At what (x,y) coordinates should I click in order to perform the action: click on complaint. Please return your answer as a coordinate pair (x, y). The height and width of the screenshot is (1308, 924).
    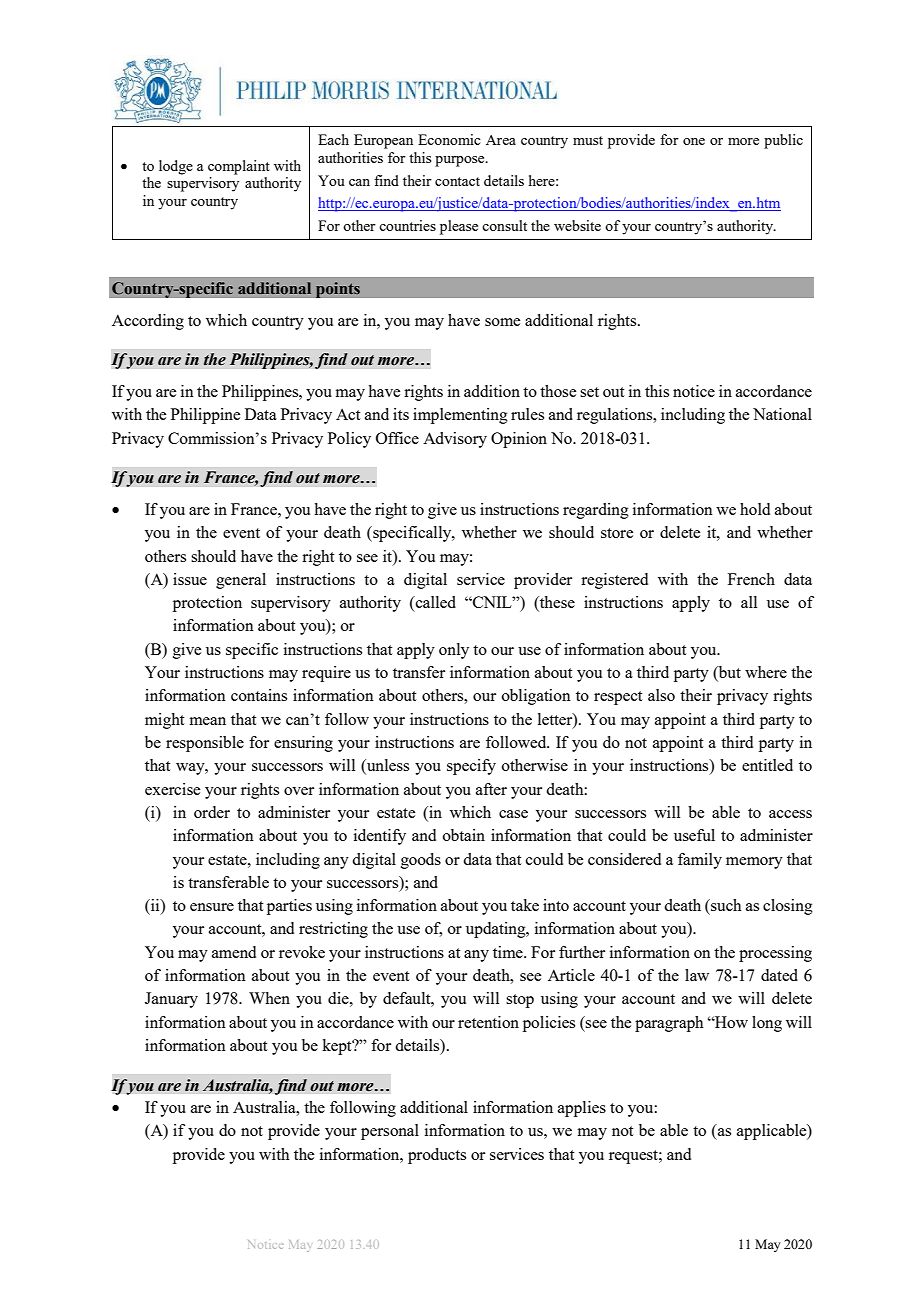
    Looking at the image, I should click on (239, 167).
